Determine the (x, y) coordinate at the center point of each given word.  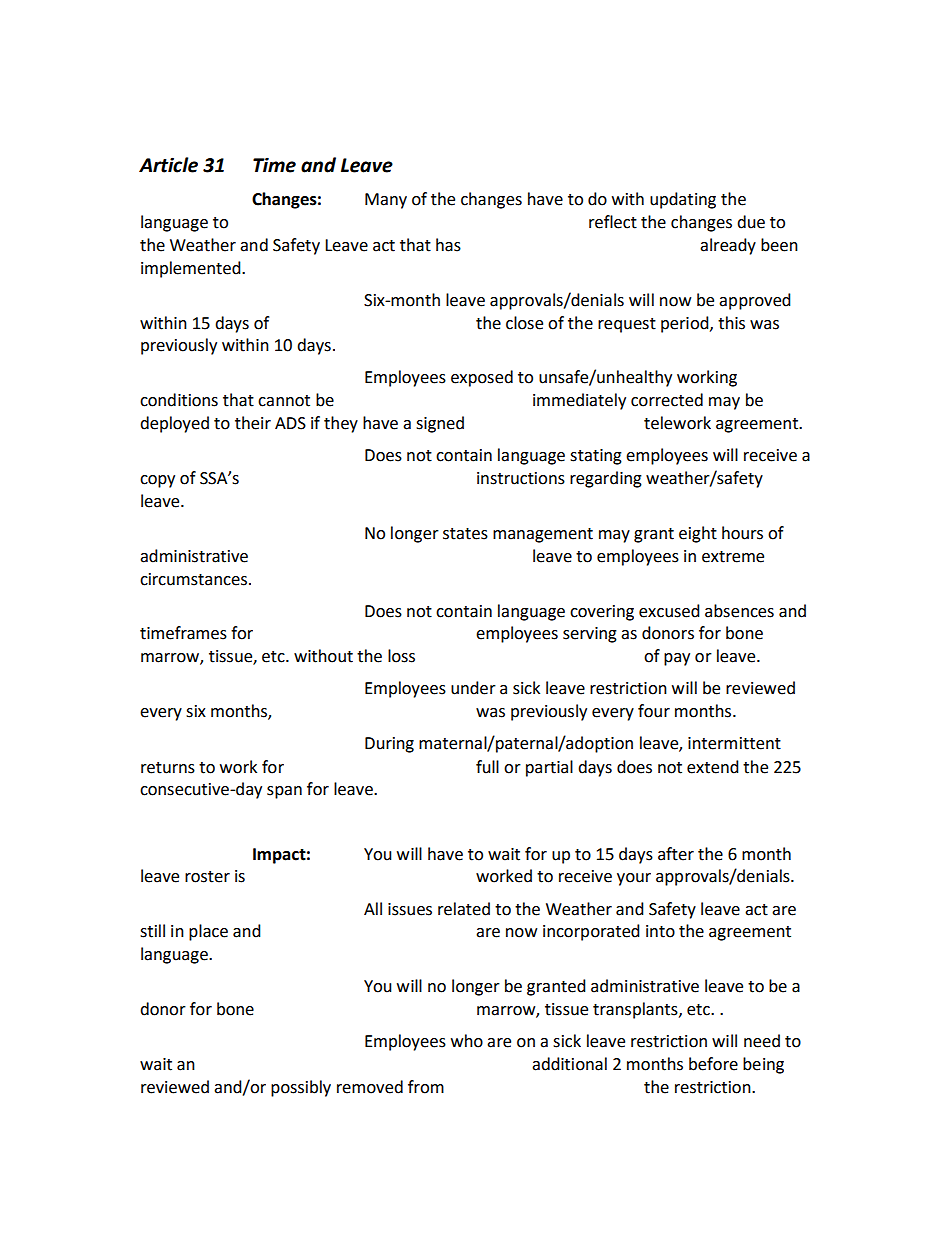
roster (207, 877)
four (654, 711)
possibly (301, 1088)
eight (698, 534)
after (676, 854)
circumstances (193, 579)
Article (168, 165)
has (448, 245)
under (473, 688)
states (465, 534)
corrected (667, 400)
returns (168, 768)
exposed (482, 378)
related (464, 909)
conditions (179, 400)
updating (683, 200)
